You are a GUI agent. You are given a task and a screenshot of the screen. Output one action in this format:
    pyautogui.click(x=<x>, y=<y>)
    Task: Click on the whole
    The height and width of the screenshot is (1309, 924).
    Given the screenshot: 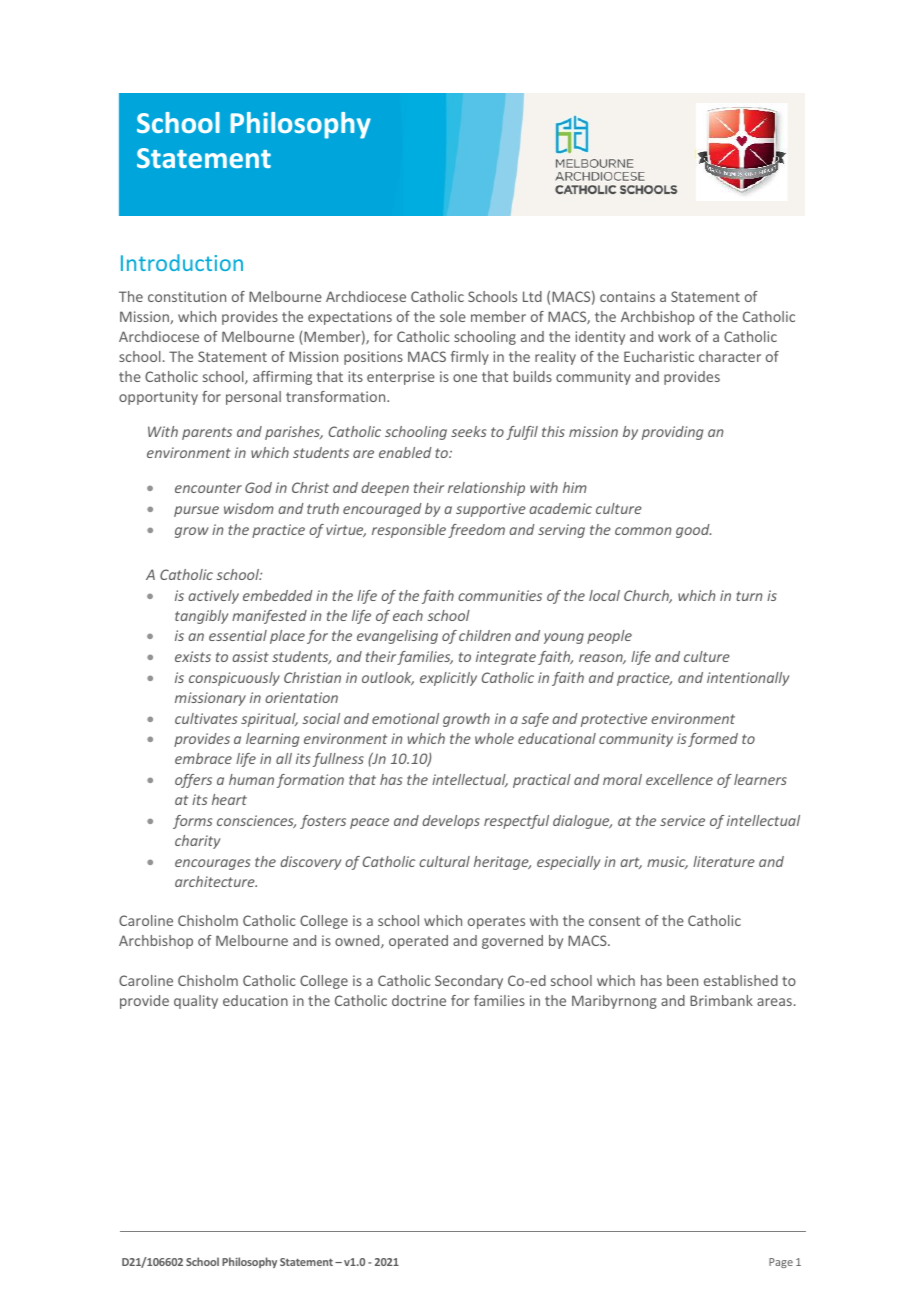 What is the action you would take?
    pyautogui.click(x=494, y=738)
